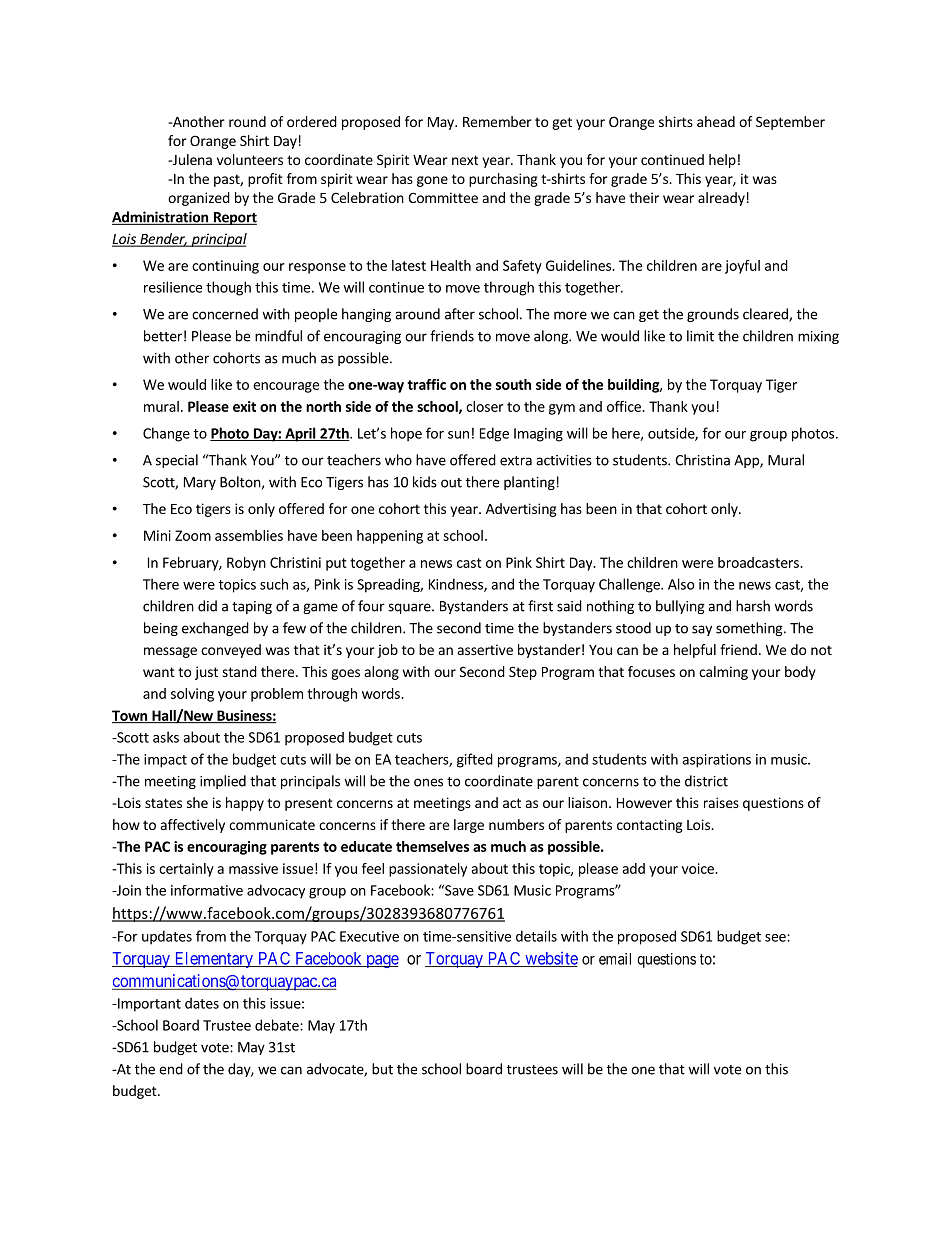 Image resolution: width=952 pixels, height=1233 pixels. I want to click on did, so click(207, 606).
